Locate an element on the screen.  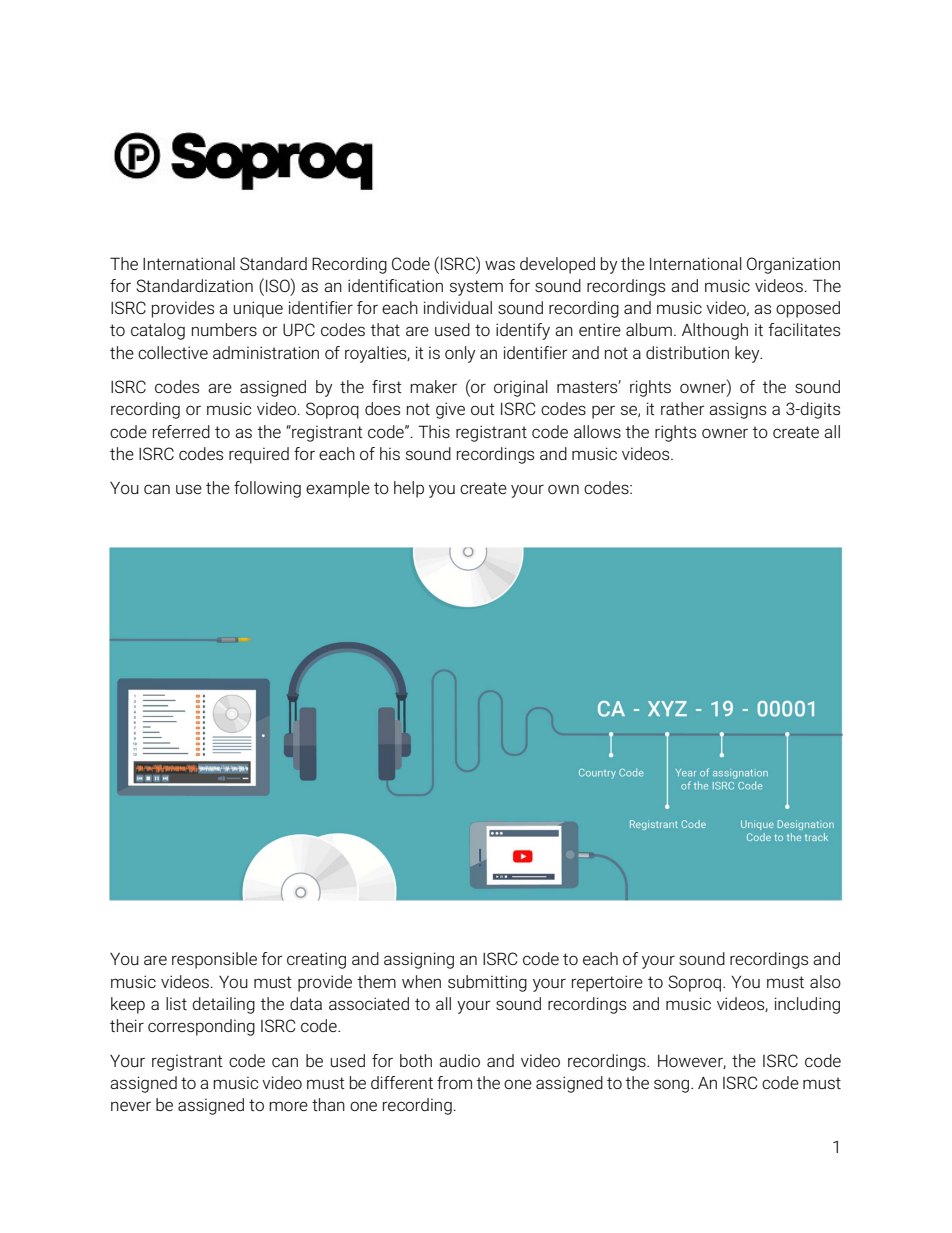
system is located at coordinates (476, 288).
